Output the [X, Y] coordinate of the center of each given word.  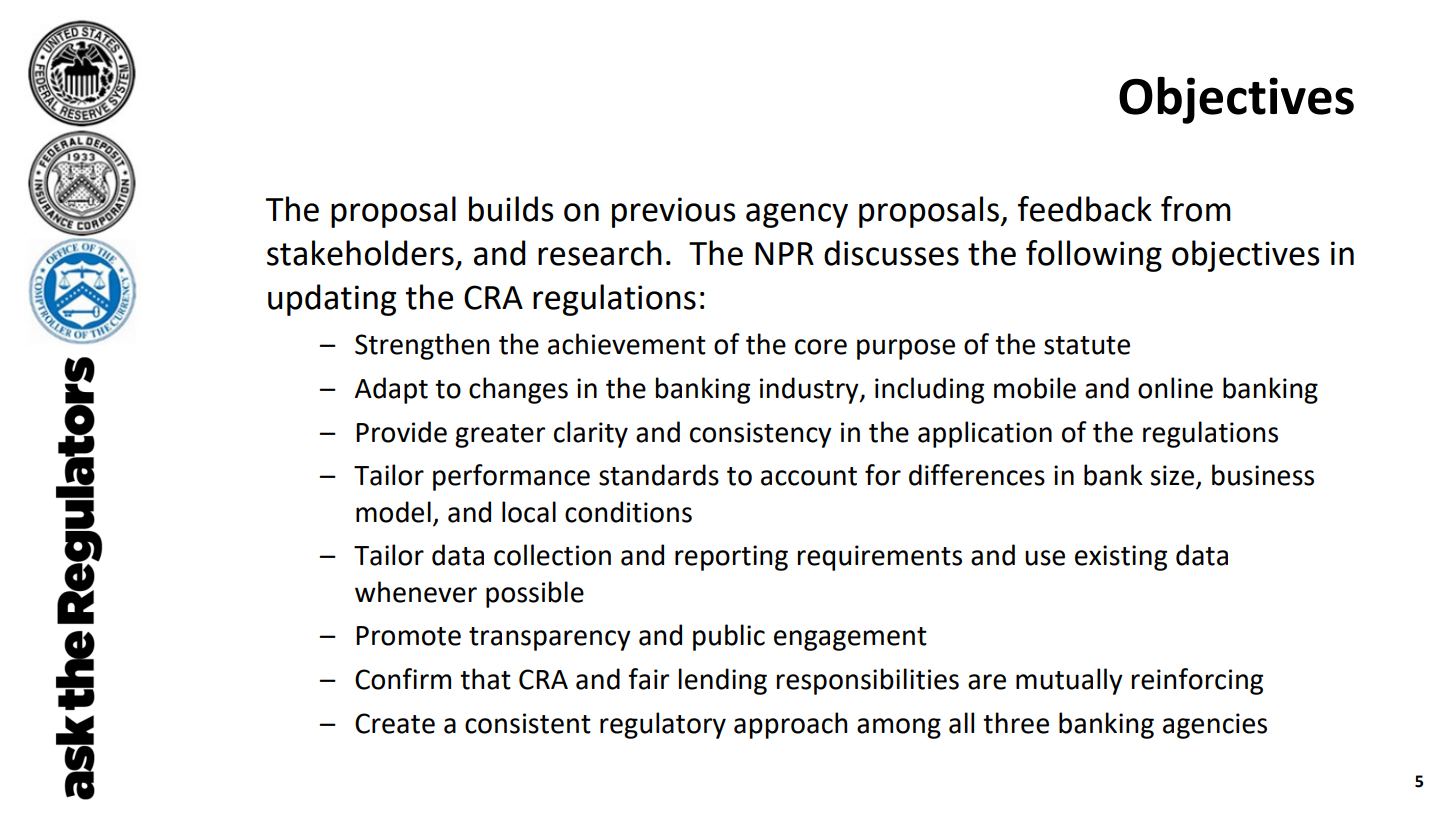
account [809, 476]
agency [797, 215]
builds [511, 209]
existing [1121, 558]
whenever [416, 592]
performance [511, 477]
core [821, 347]
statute [1087, 345]
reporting [731, 558]
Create [395, 723]
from [1196, 209]
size [1173, 476]
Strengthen [422, 346]
